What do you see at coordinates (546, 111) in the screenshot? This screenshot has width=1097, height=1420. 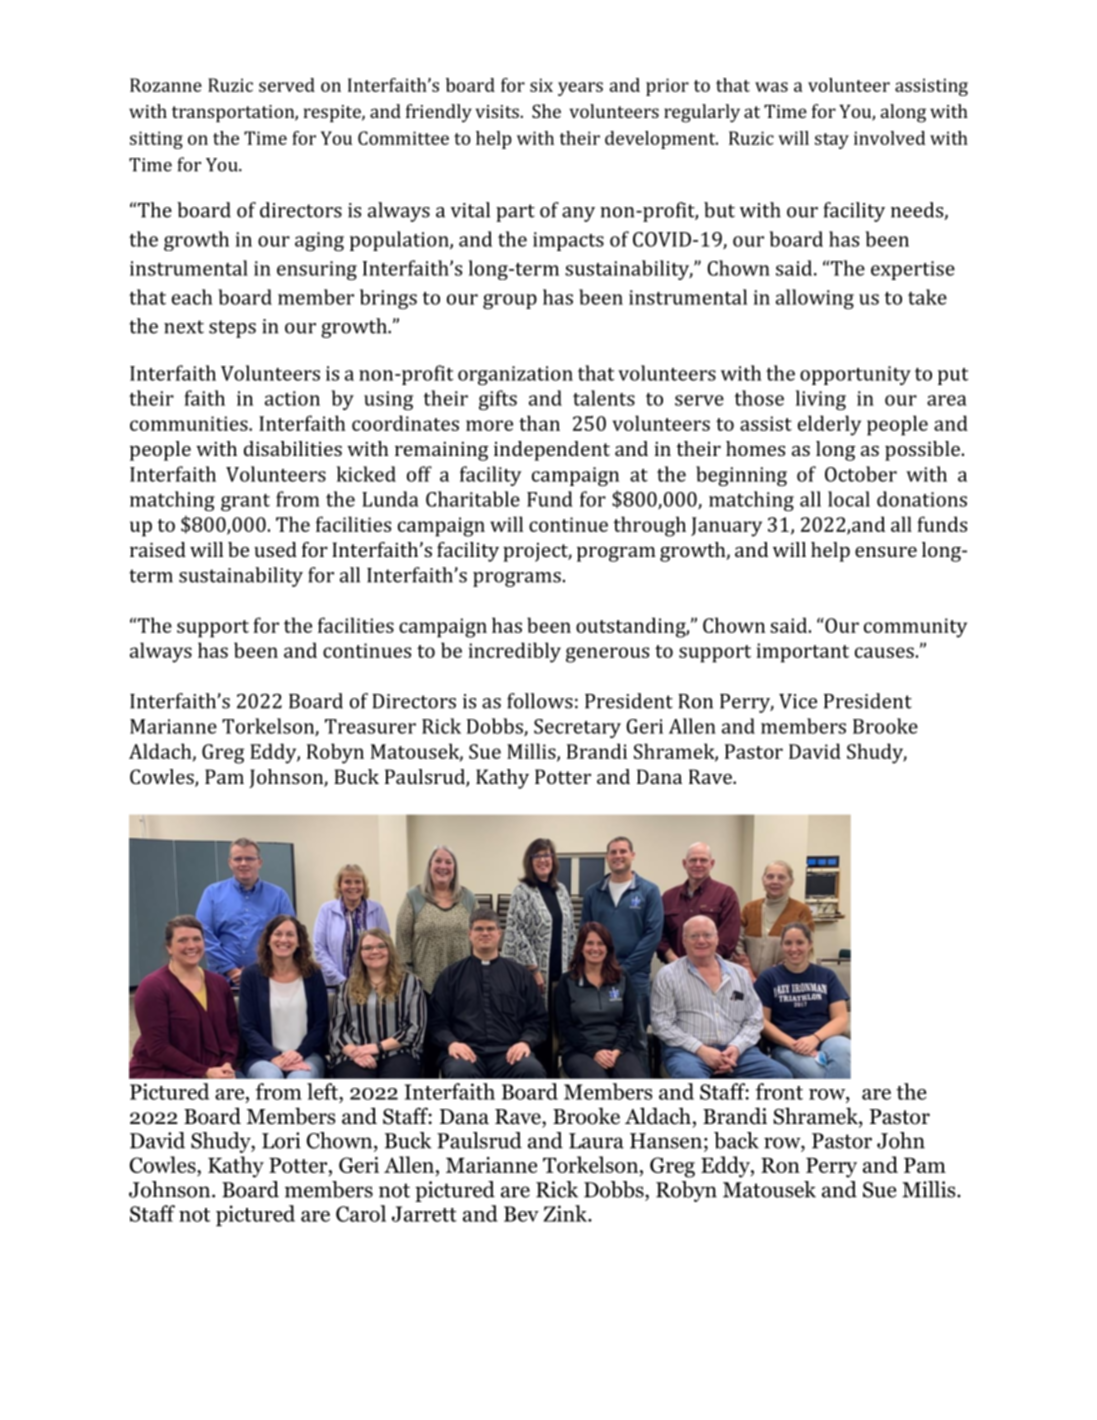 I see `She` at bounding box center [546, 111].
